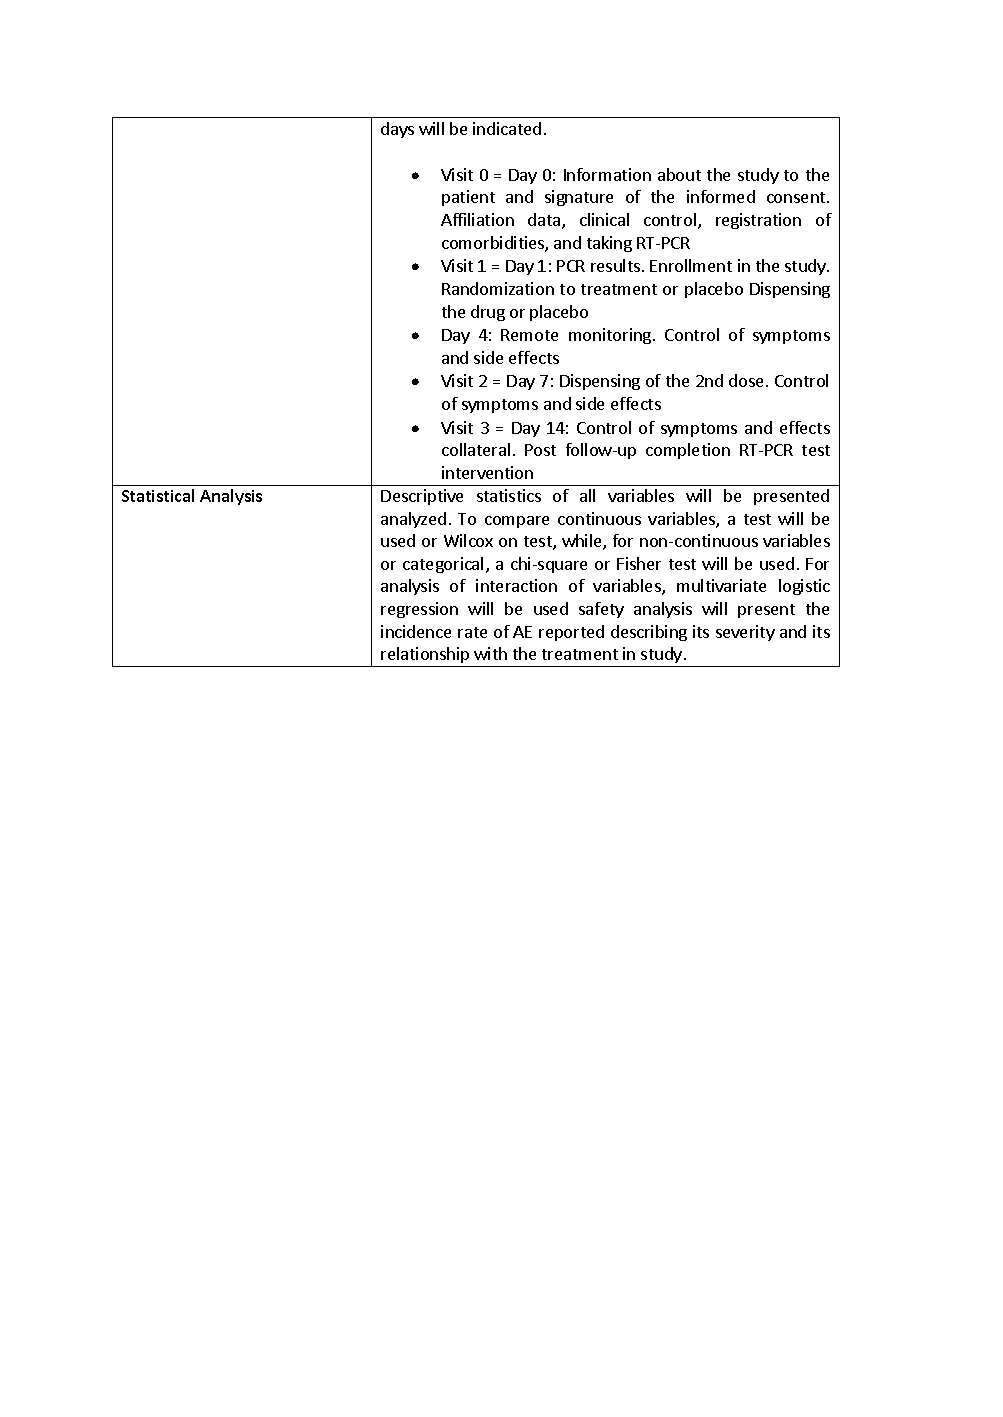 The width and height of the image is (1003, 1417). Describe the element at coordinates (507, 128) in the image. I see `indicated` at that location.
